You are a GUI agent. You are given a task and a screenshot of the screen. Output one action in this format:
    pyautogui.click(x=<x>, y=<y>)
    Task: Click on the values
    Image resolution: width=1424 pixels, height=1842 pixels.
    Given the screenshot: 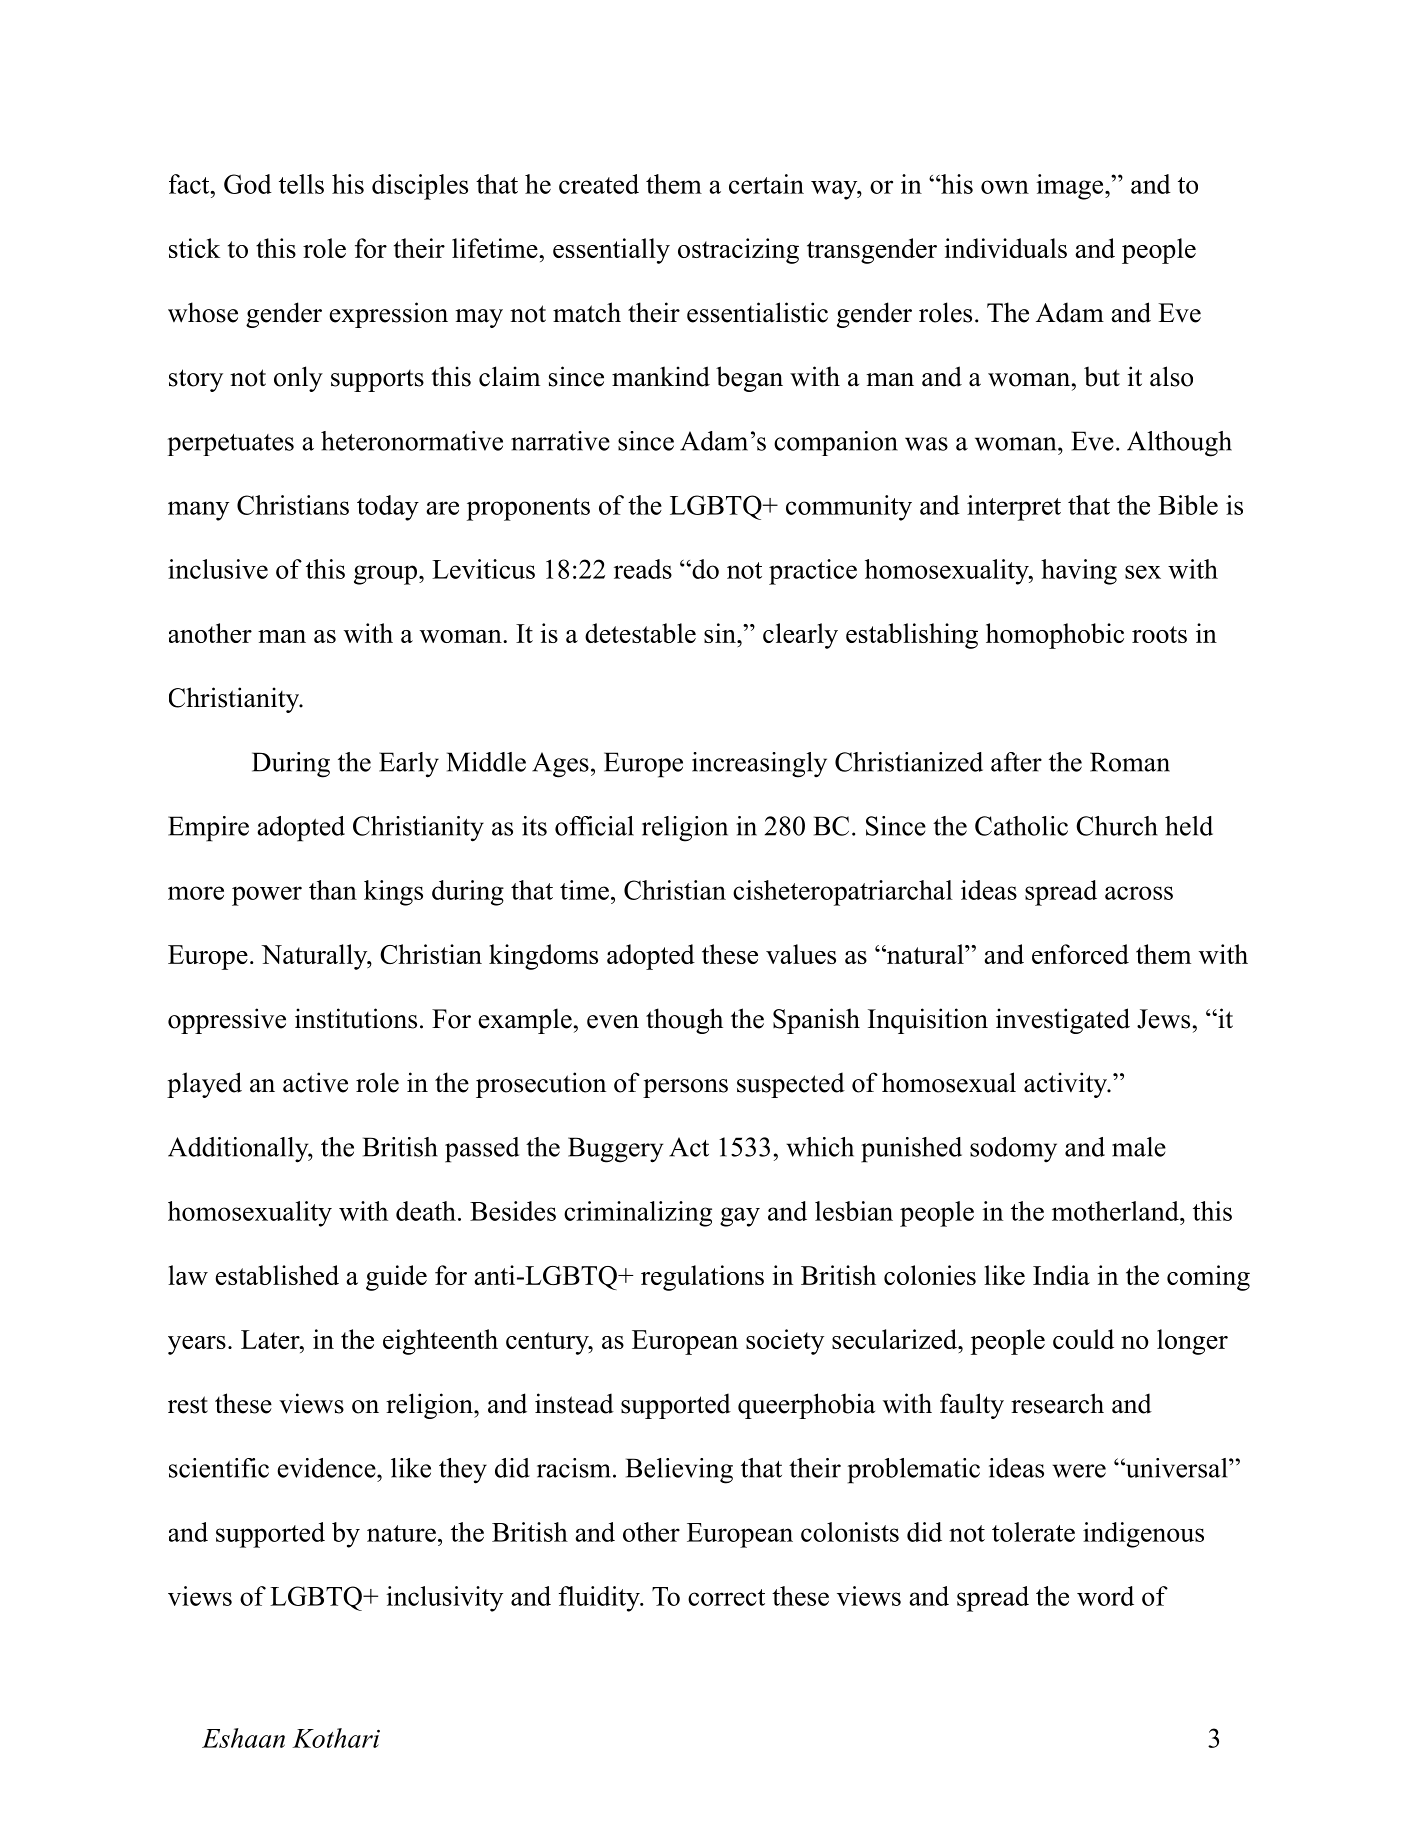 What is the action you would take?
    pyautogui.click(x=801, y=954)
